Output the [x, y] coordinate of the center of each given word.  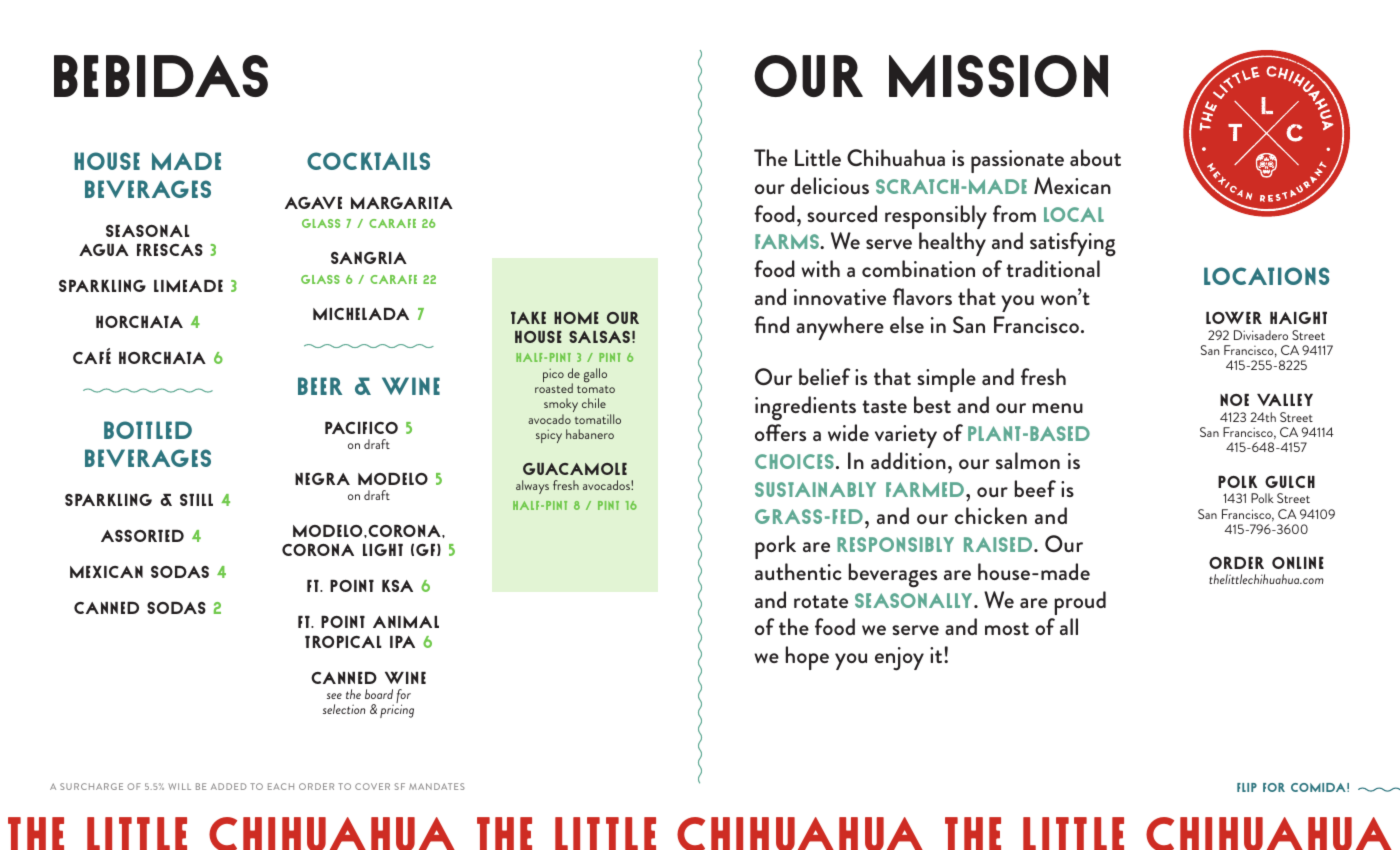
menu [1058, 408]
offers [780, 432]
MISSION [998, 76]
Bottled [148, 430]
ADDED [229, 786]
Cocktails [368, 161]
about [1095, 157]
